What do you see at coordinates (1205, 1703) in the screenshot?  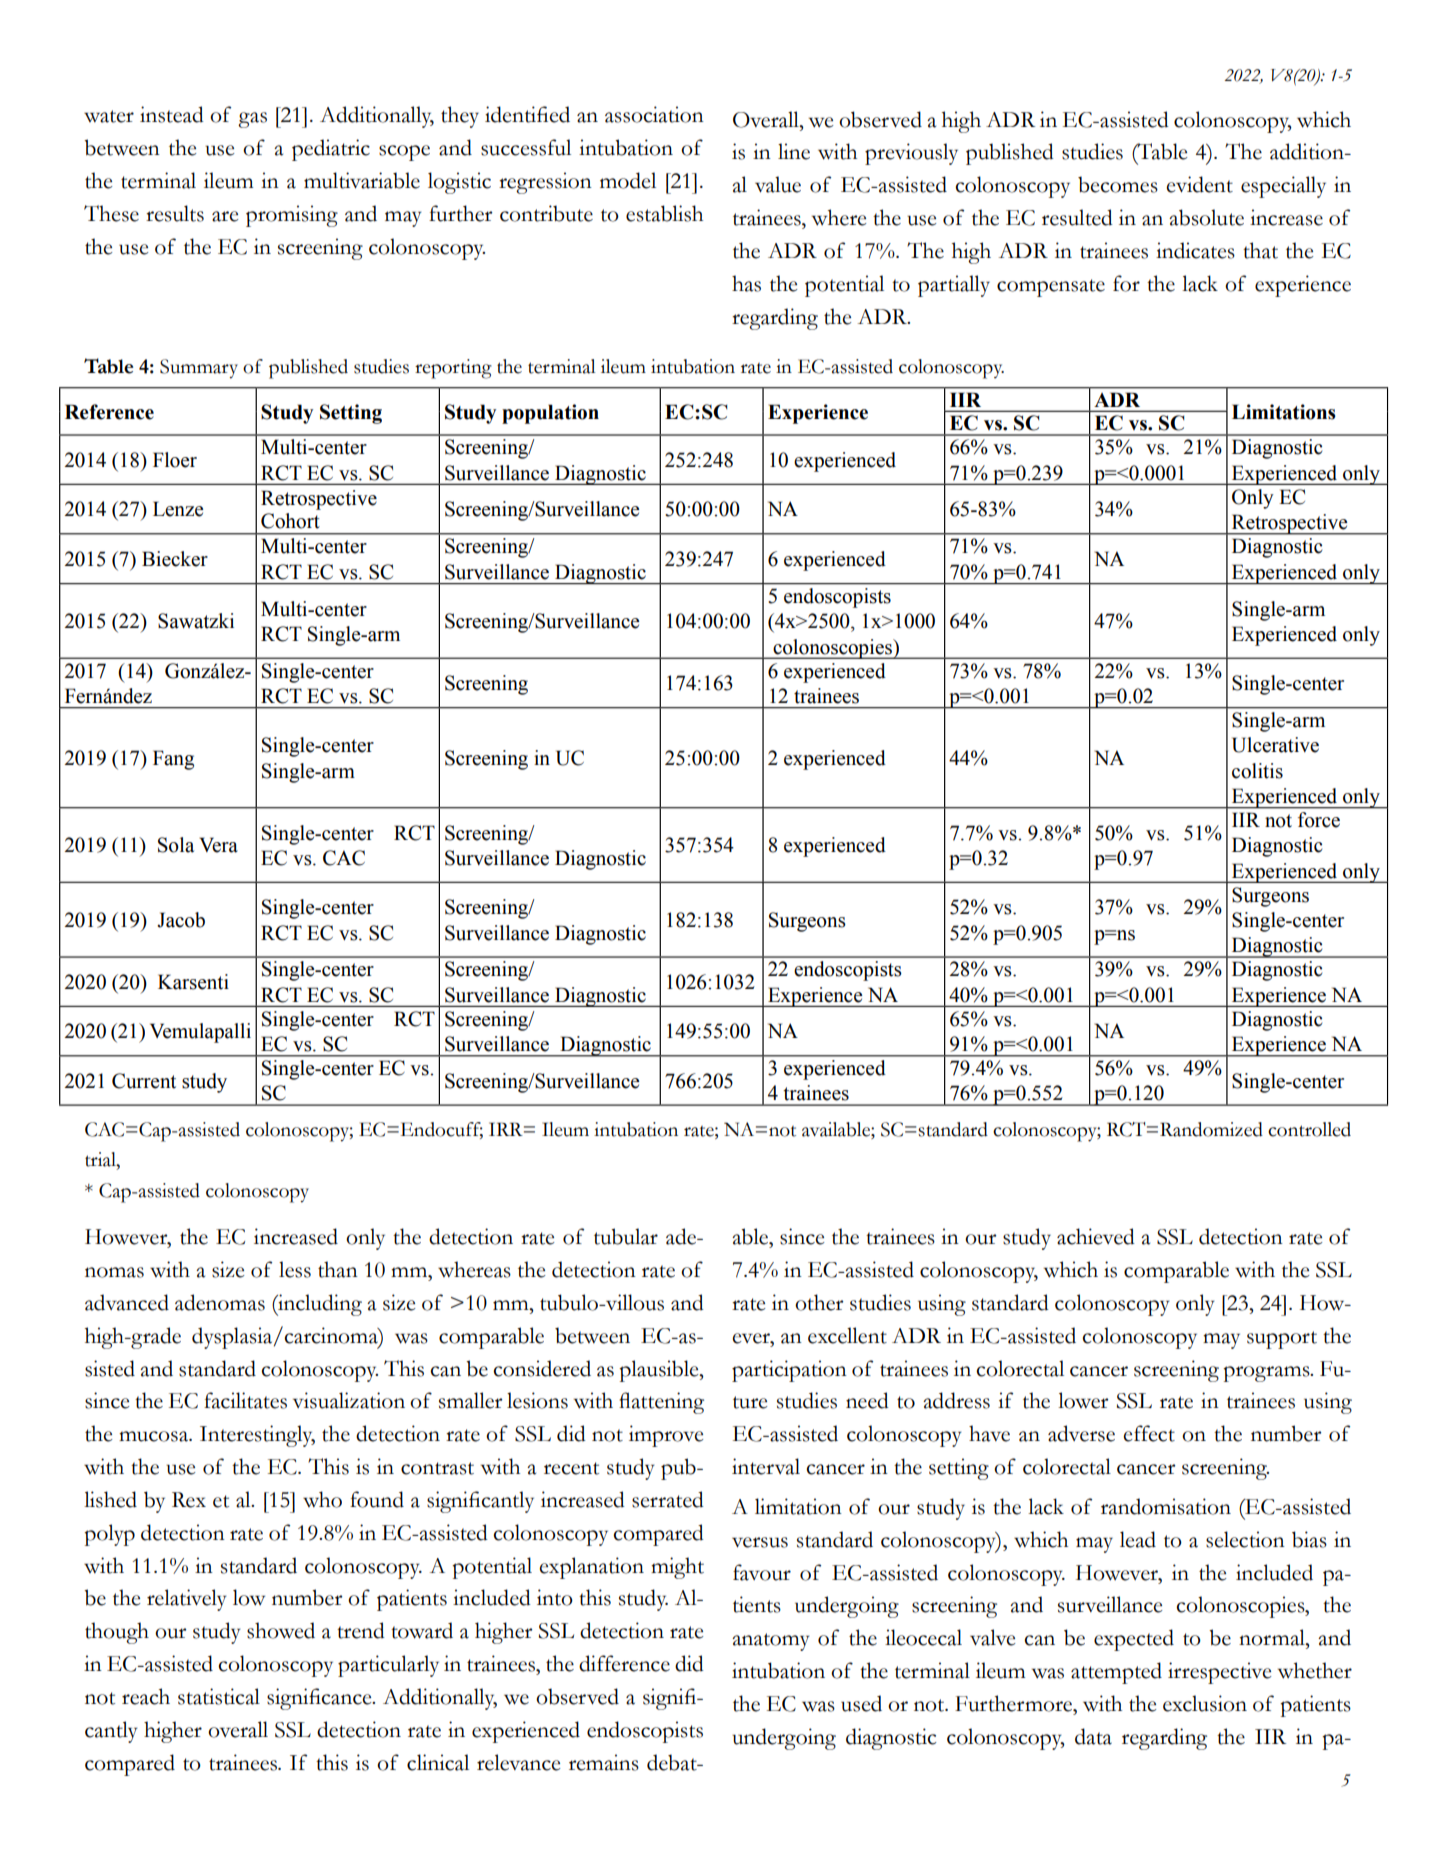 I see `exclusion` at bounding box center [1205, 1703].
